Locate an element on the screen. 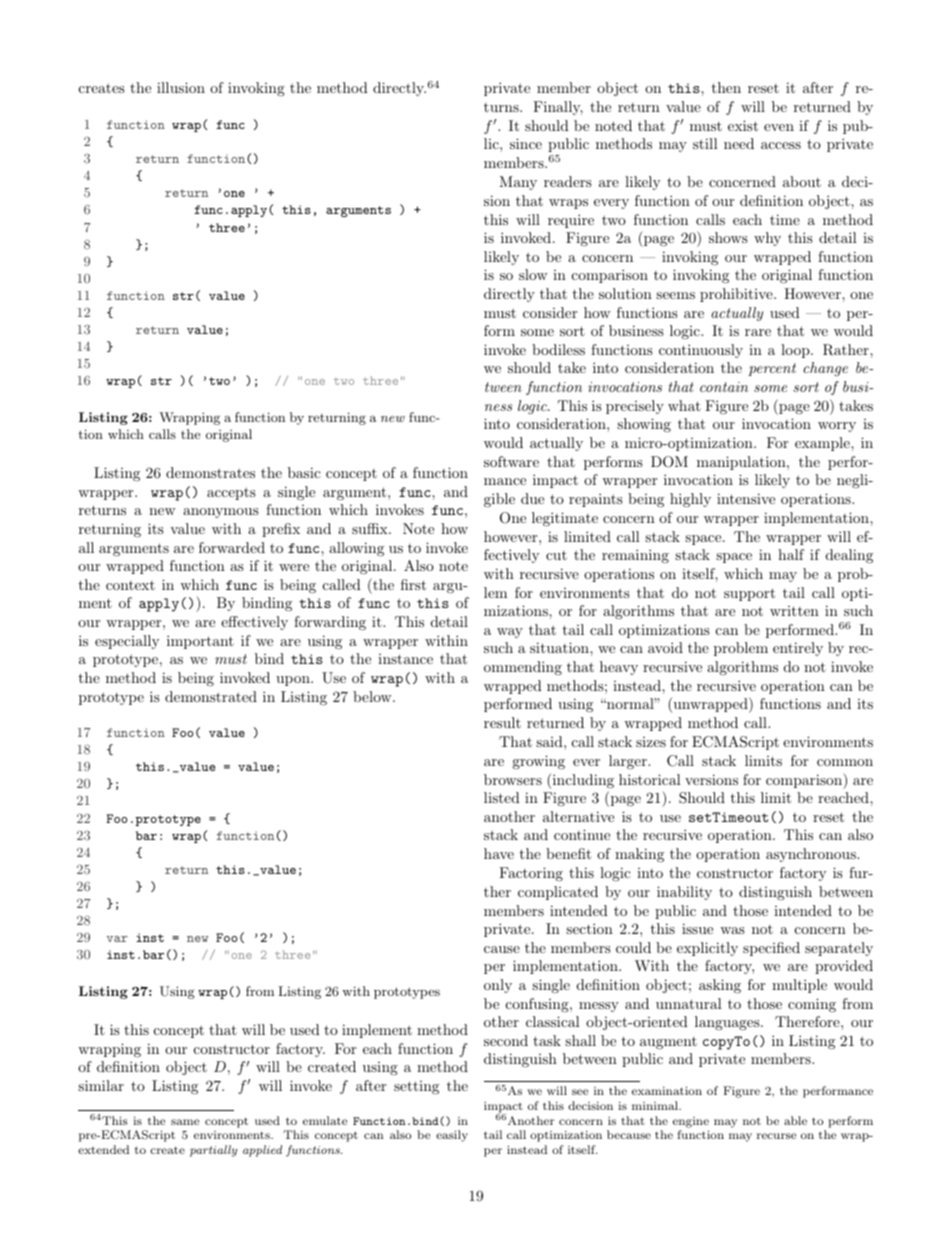 Image resolution: width=952 pixels, height=1233 pixels. way is located at coordinates (510, 633).
